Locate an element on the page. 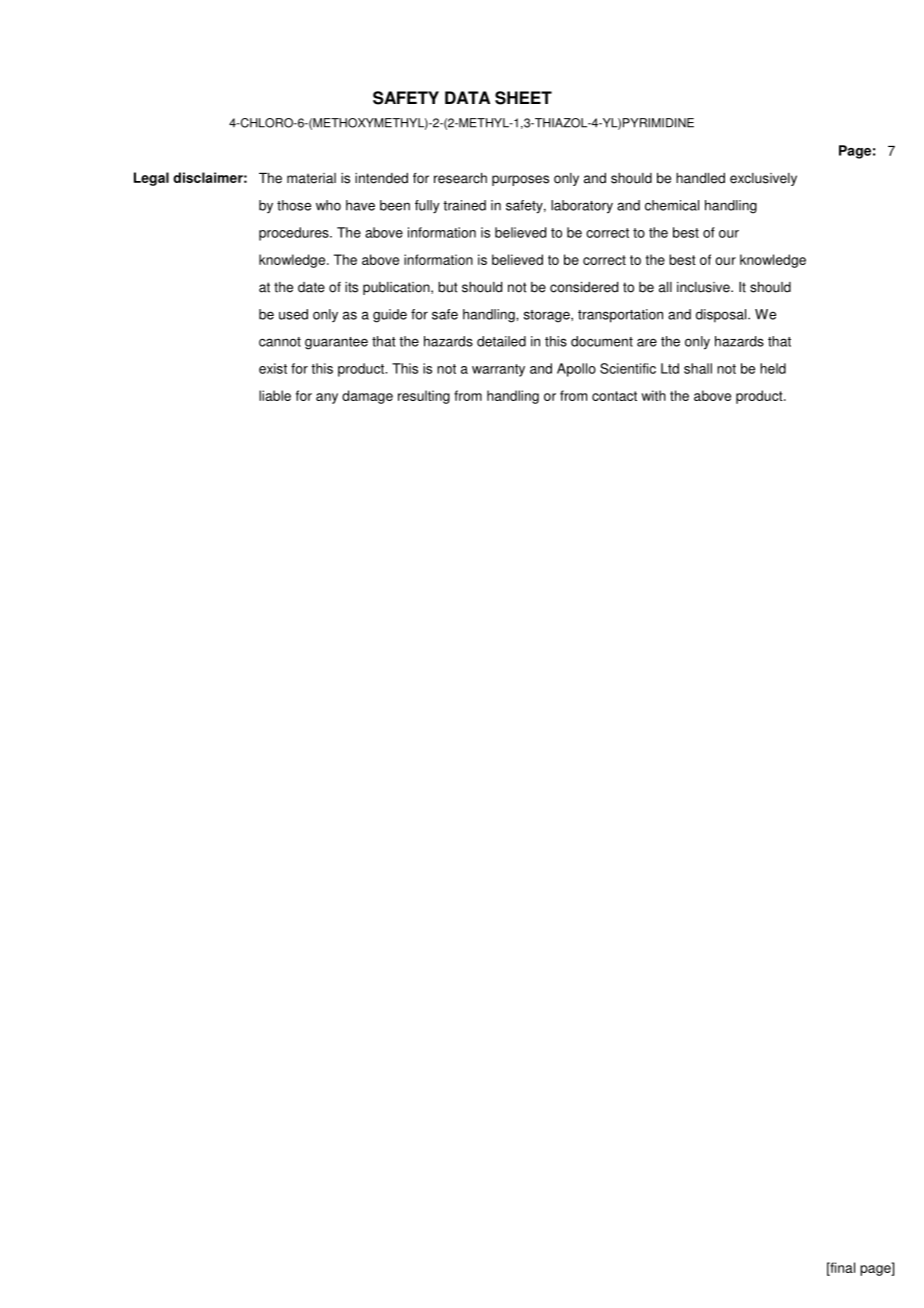 The height and width of the page is (1308, 924). inclusive is located at coordinates (704, 287).
